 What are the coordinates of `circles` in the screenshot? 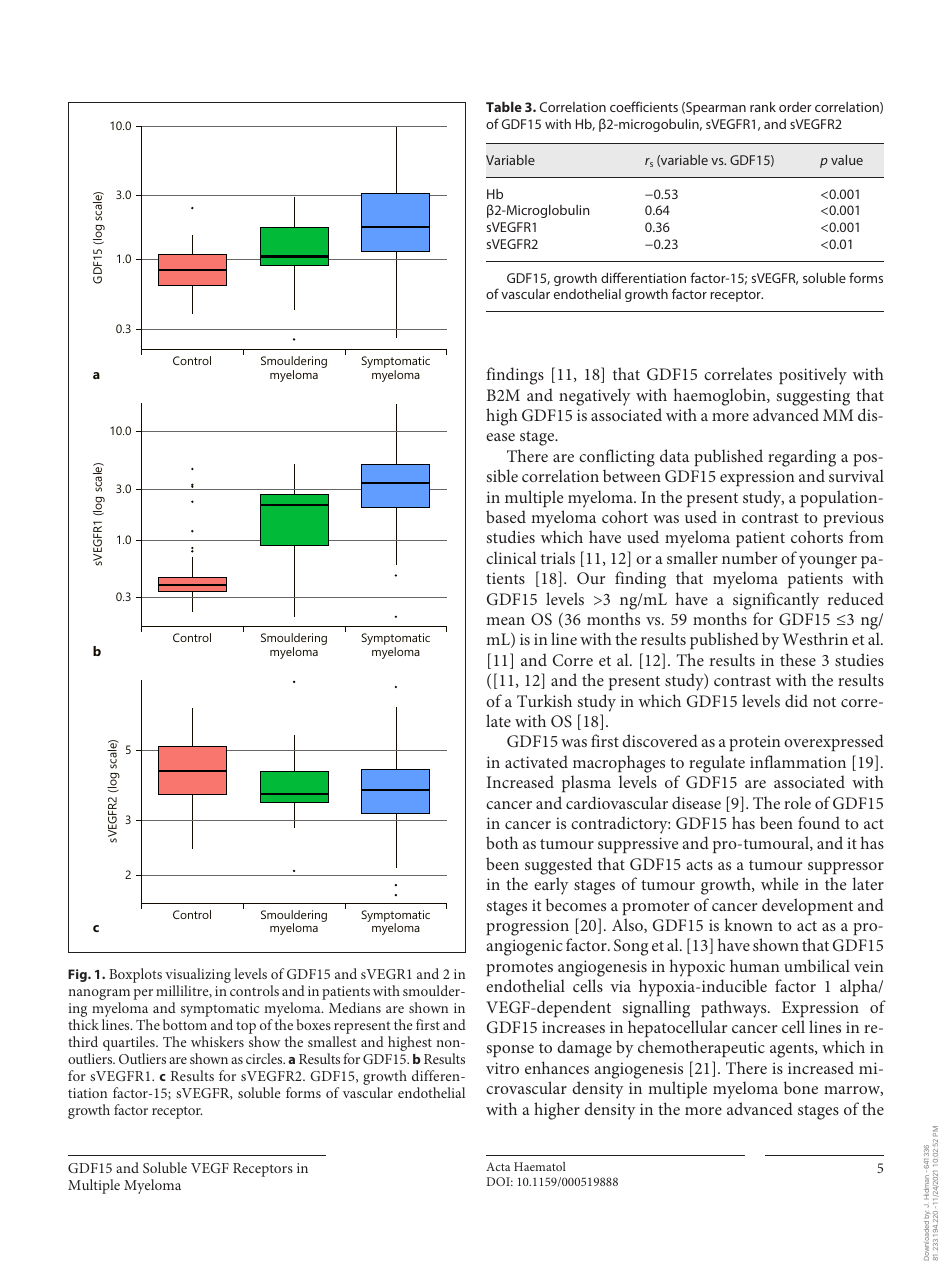 It's located at (265, 1058).
